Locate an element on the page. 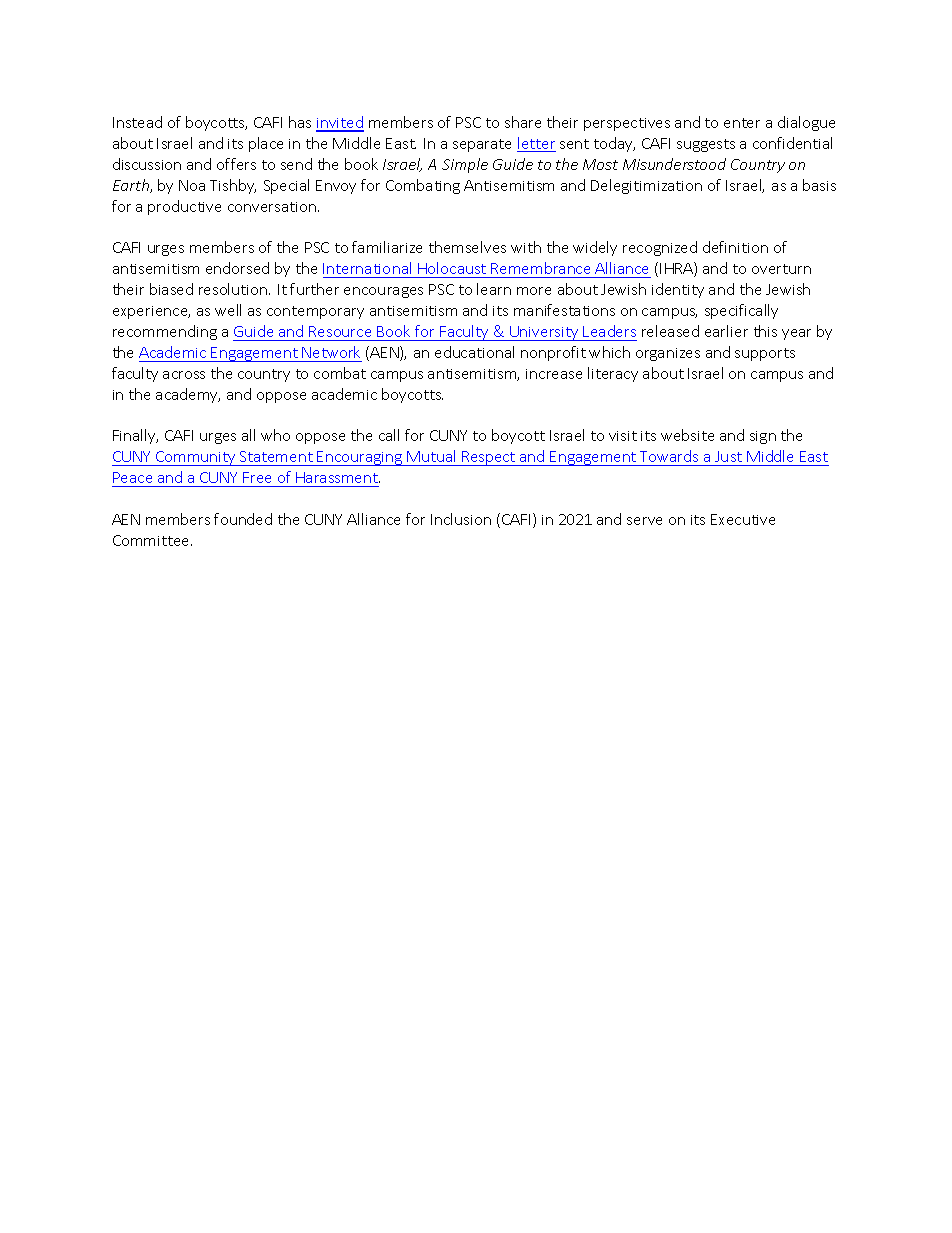 This document has height=1233, width=952. overturn is located at coordinates (781, 269).
